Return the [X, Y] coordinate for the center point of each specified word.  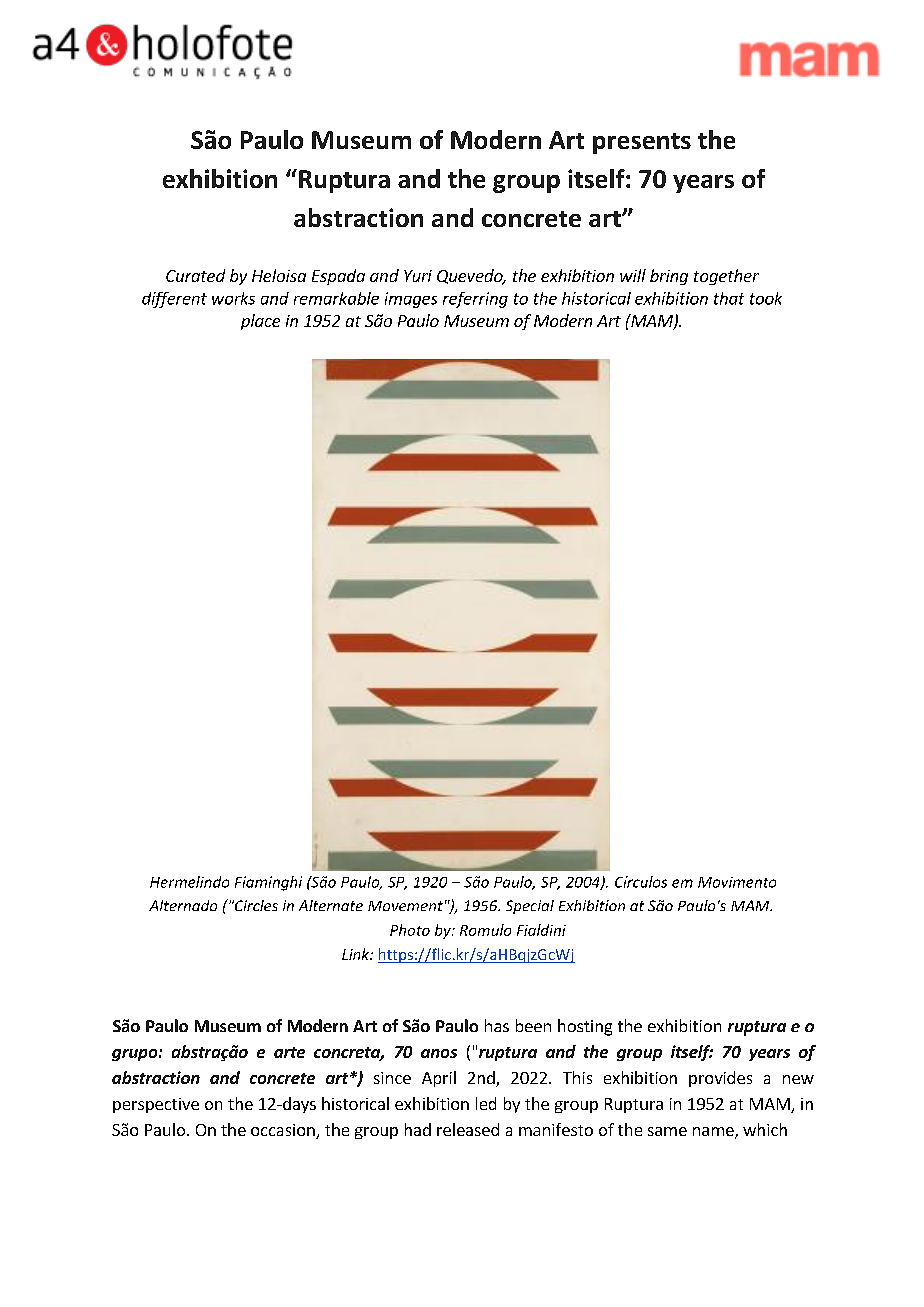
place [260, 322]
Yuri [418, 276]
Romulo [485, 930]
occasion [284, 1131]
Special [530, 907]
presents [642, 143]
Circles [255, 905]
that [729, 298]
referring [475, 300]
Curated [195, 275]
